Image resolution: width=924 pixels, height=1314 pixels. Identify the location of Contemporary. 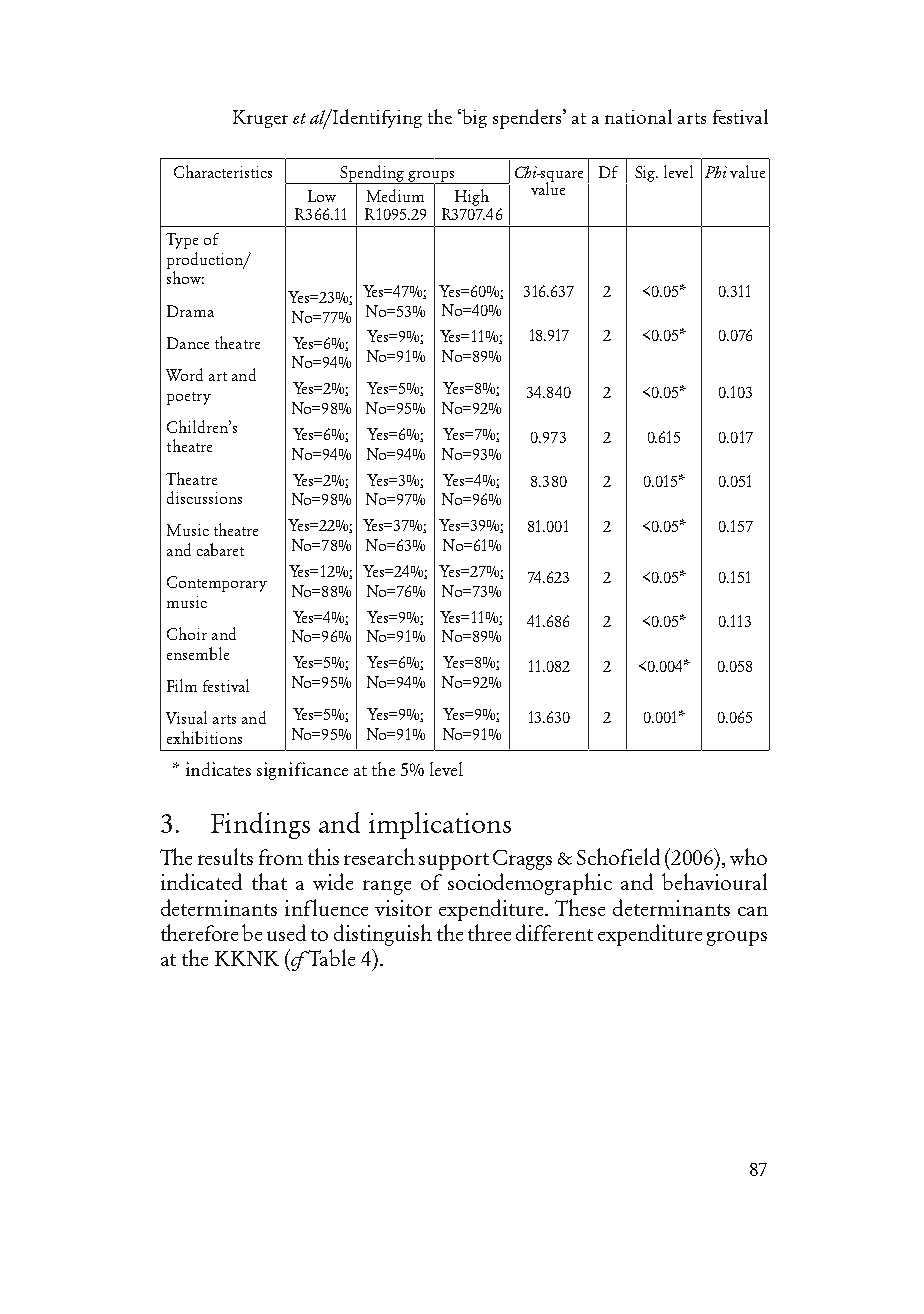
(217, 584).
